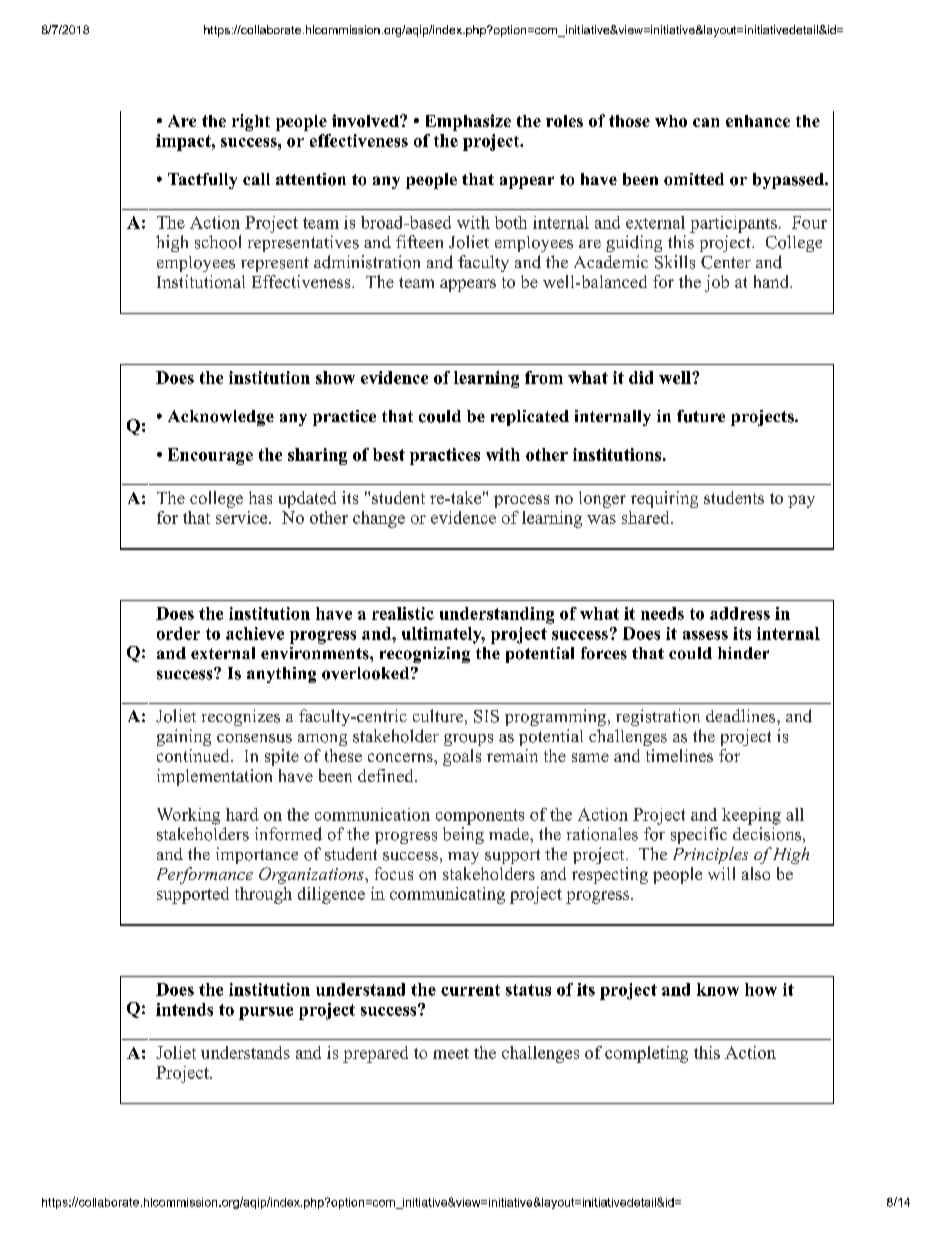 This screenshot has height=1233, width=952. What do you see at coordinates (251, 122) in the screenshot?
I see `right` at bounding box center [251, 122].
